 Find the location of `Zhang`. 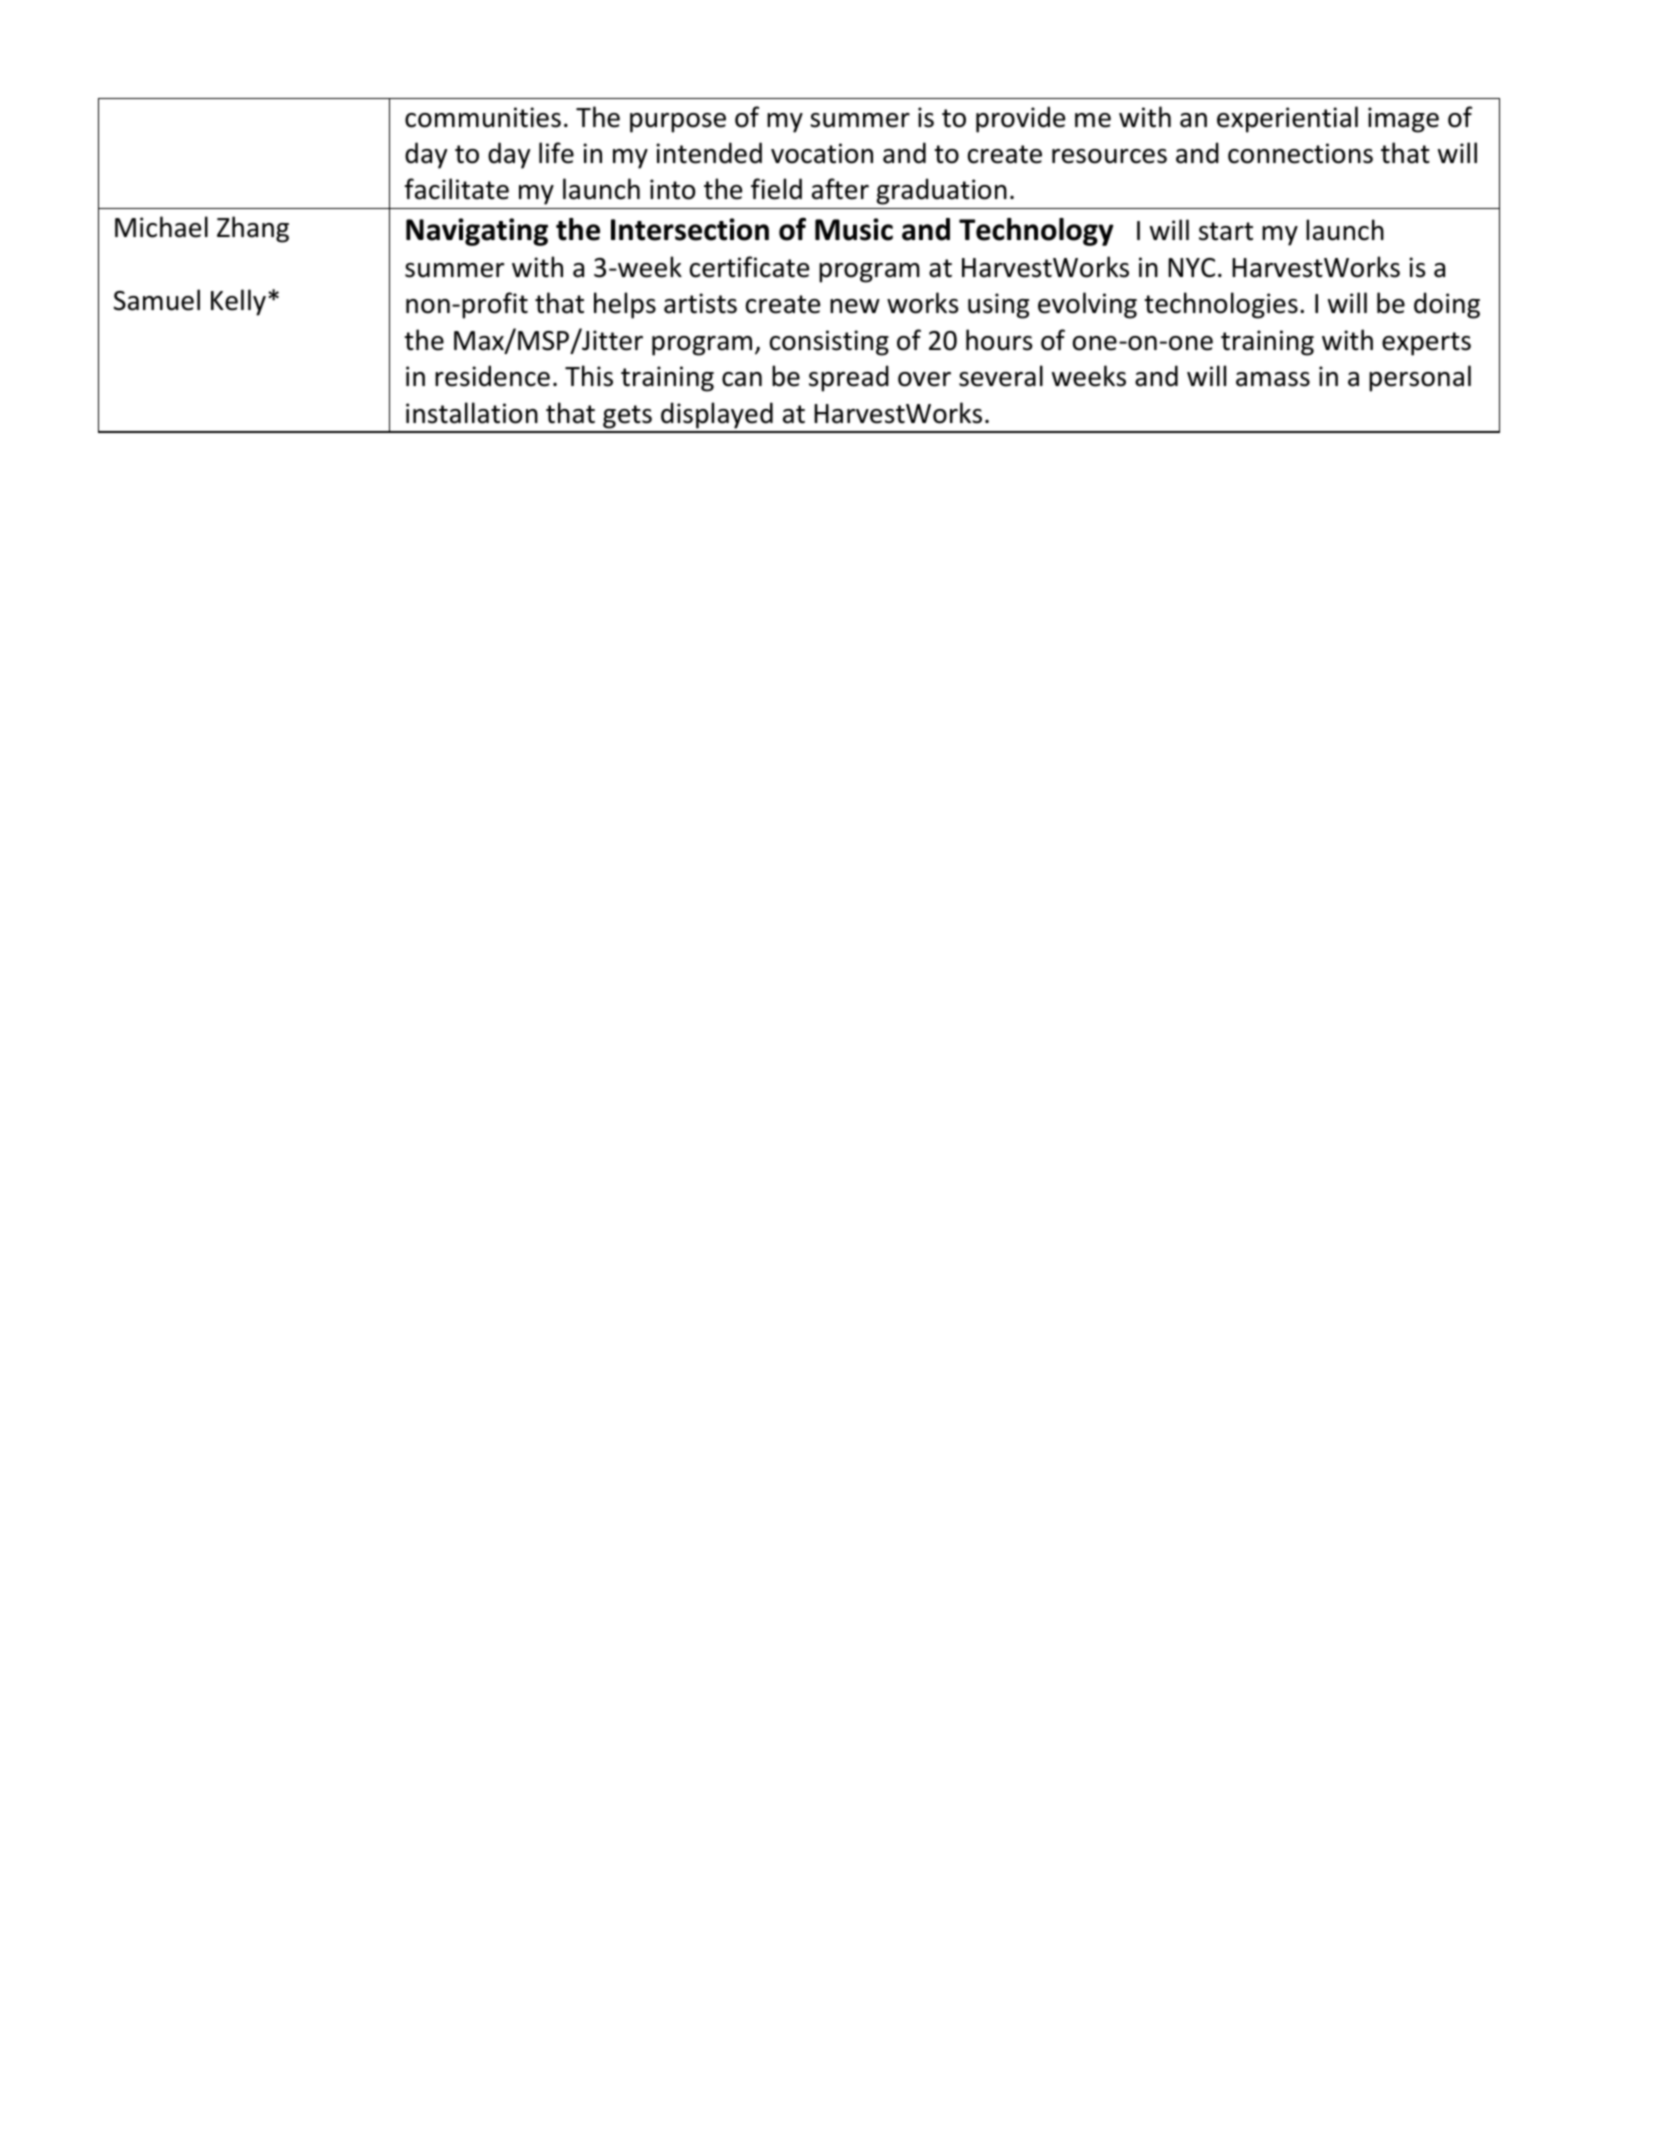

Zhang is located at coordinates (253, 229).
